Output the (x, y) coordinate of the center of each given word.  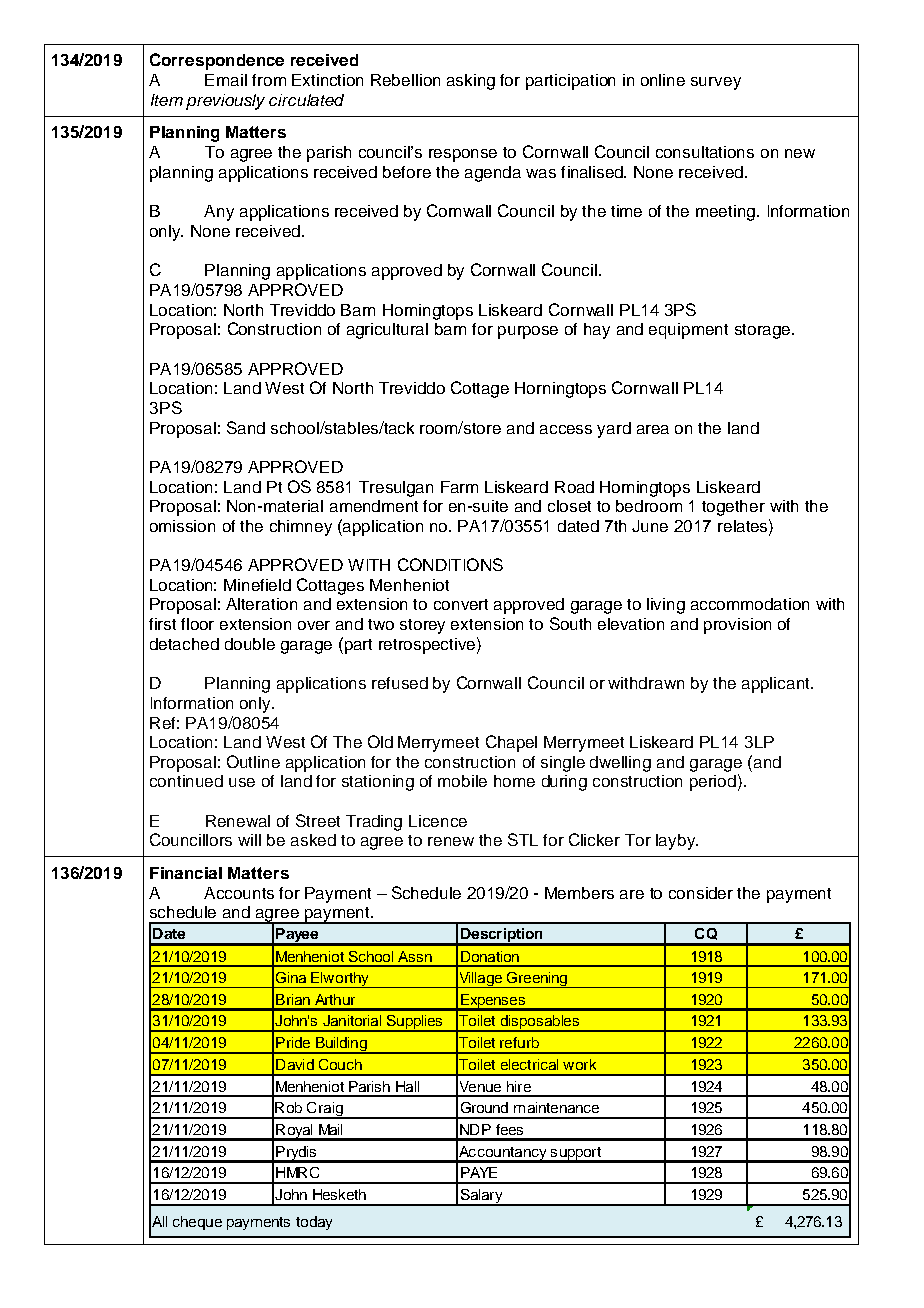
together (733, 508)
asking (471, 82)
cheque (197, 1223)
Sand (246, 427)
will (249, 840)
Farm (459, 487)
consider (701, 893)
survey (716, 83)
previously (225, 102)
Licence (438, 821)
